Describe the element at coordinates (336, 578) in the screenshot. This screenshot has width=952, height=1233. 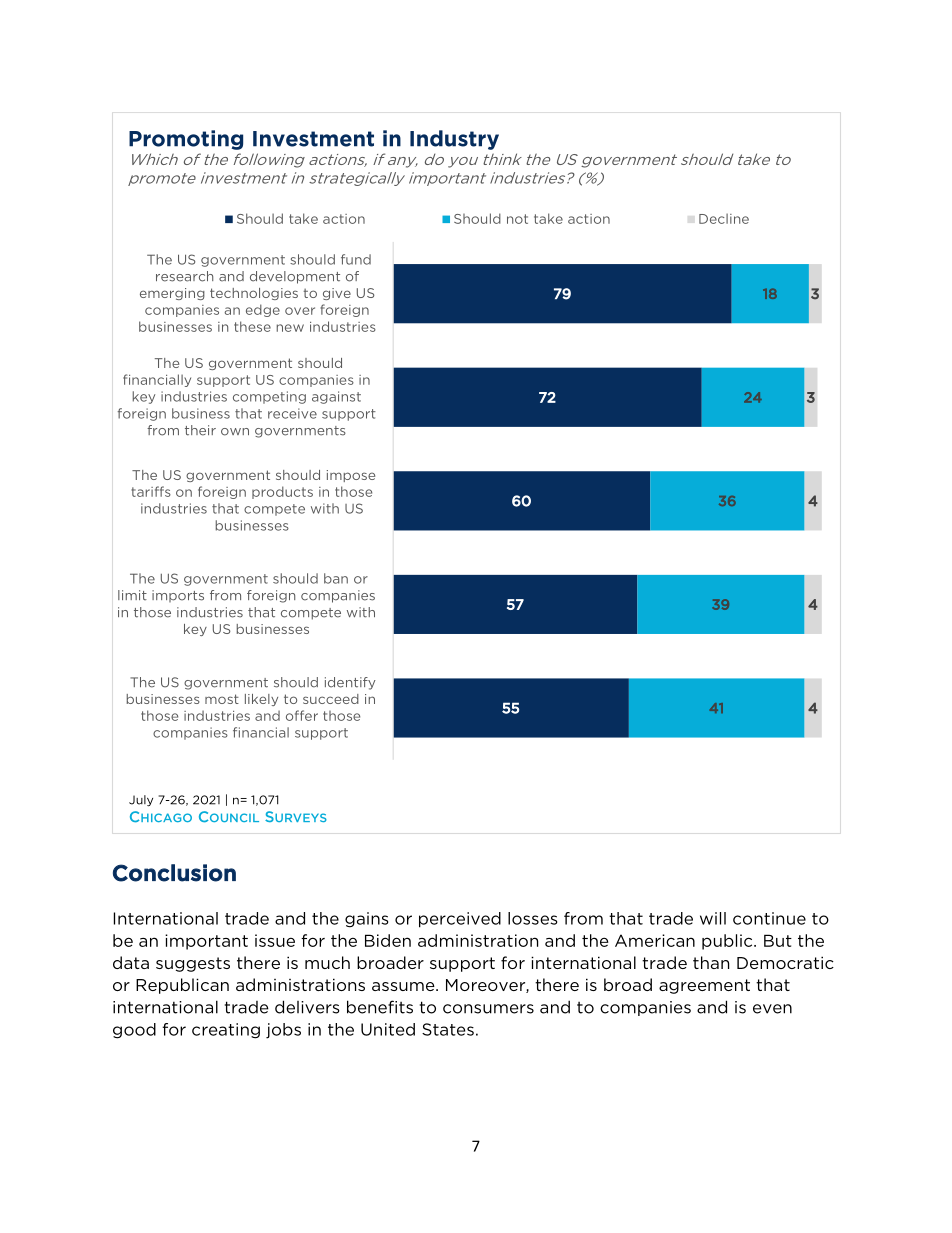
I see `ban` at that location.
